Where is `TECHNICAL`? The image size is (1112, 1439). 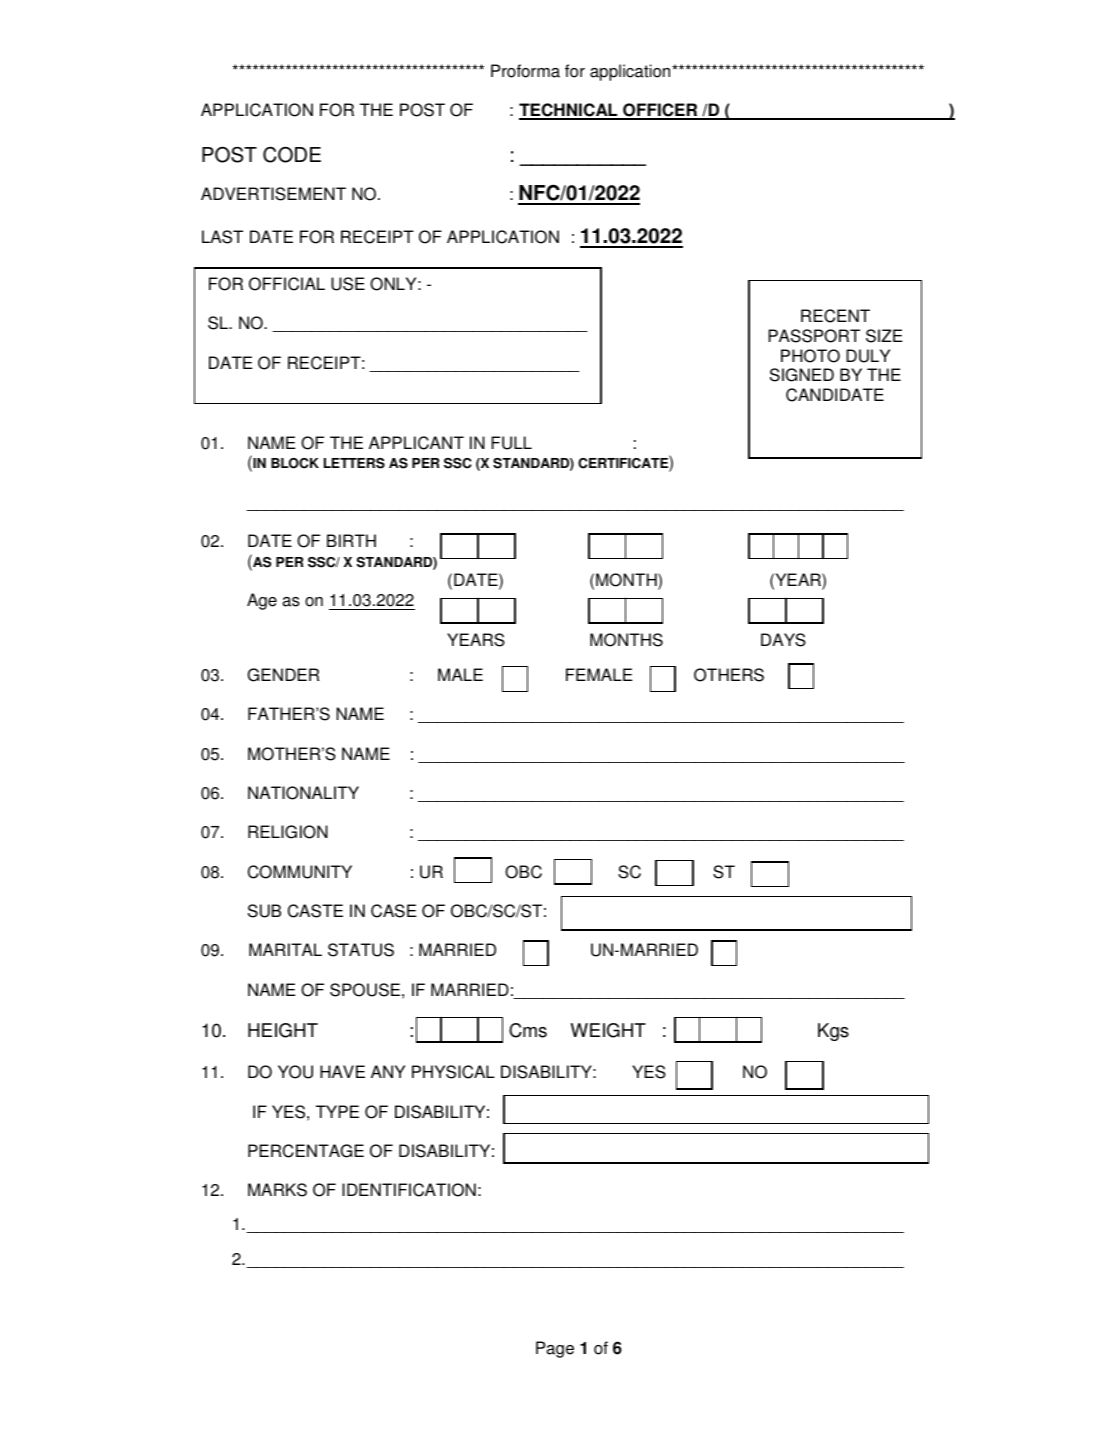 TECHNICAL is located at coordinates (569, 111).
